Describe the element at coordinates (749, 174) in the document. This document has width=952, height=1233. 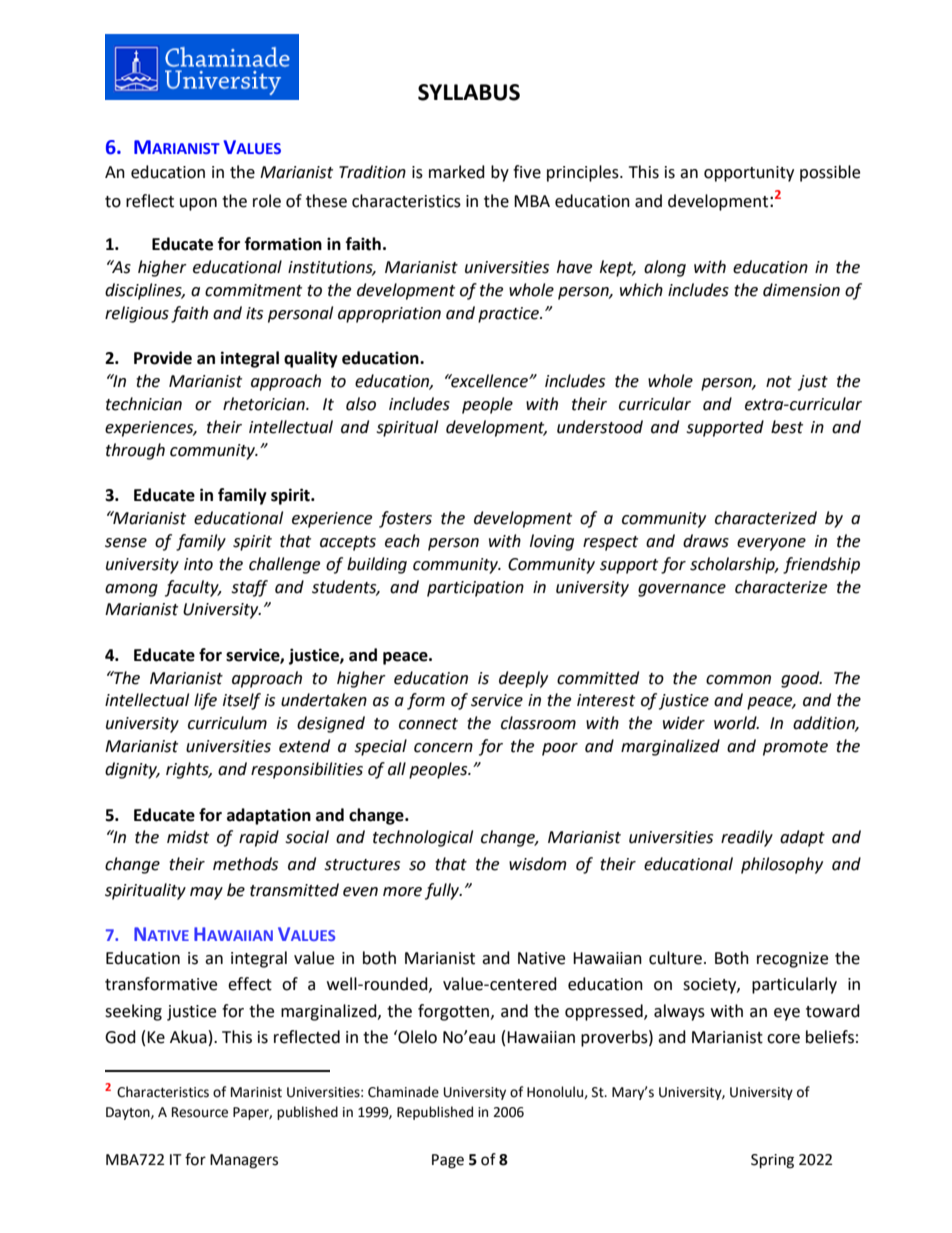
I see `opportunity` at that location.
